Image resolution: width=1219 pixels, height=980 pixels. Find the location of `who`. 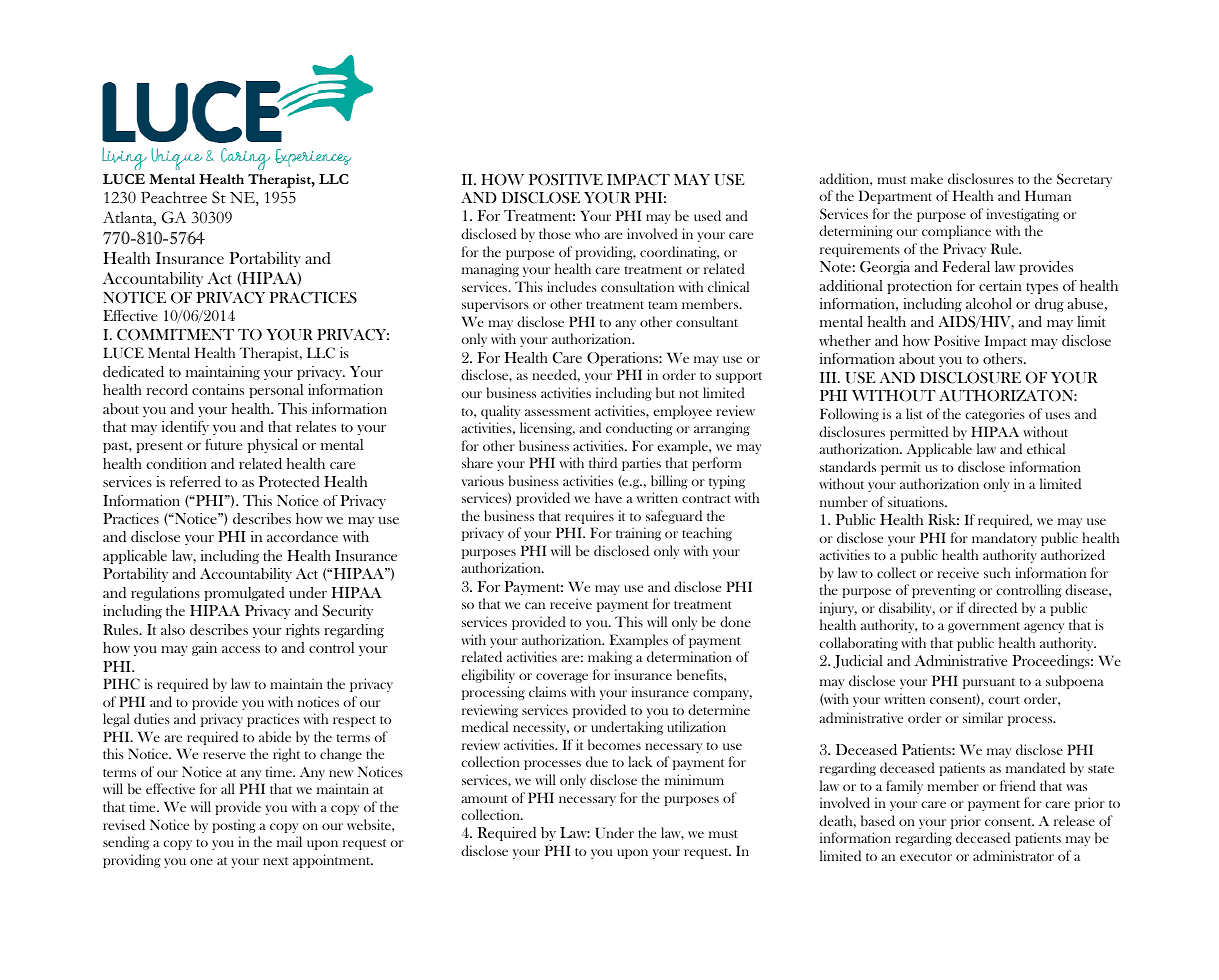

who is located at coordinates (587, 233).
